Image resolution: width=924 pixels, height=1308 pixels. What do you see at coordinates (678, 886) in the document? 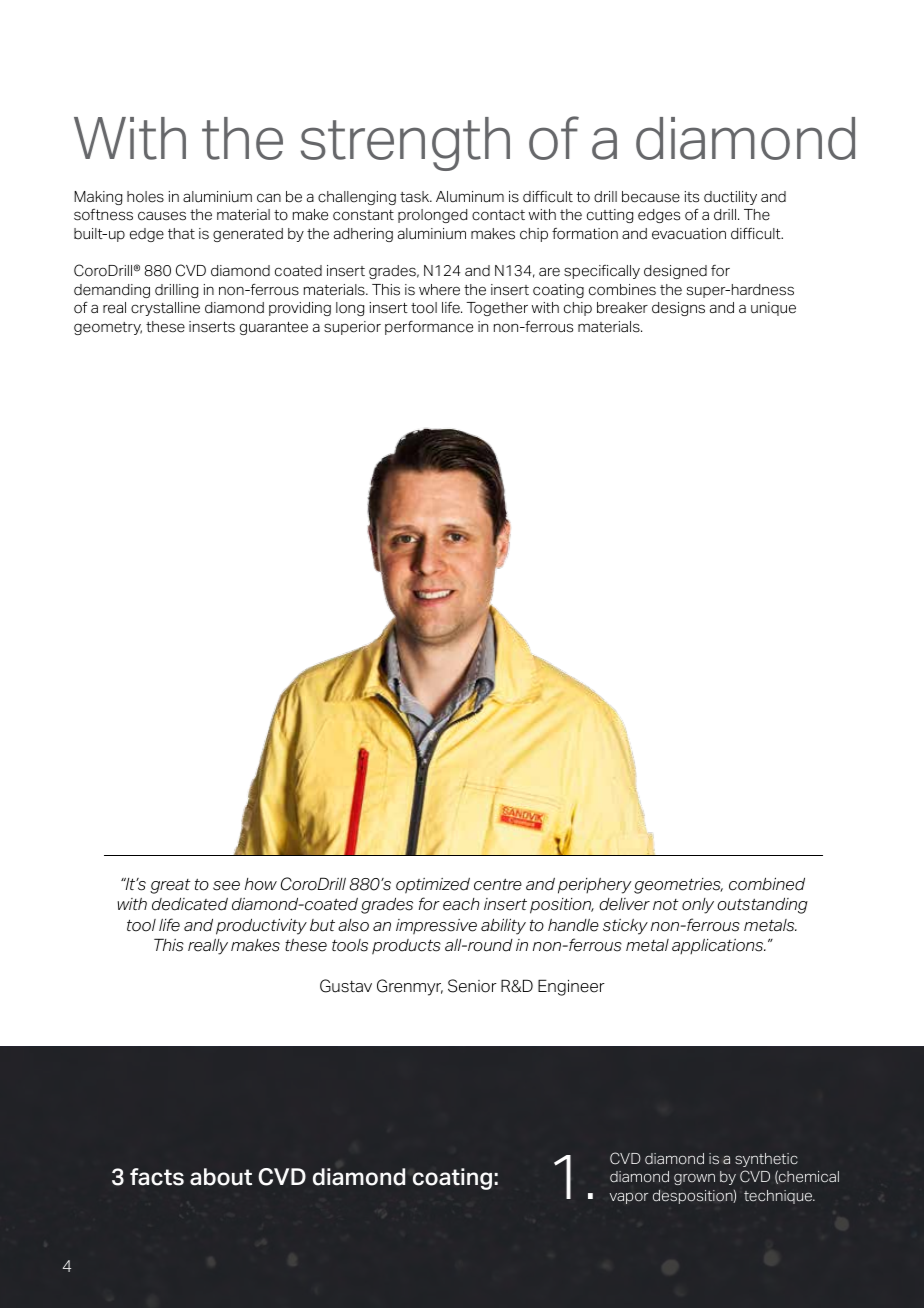
I see `geometries` at bounding box center [678, 886].
